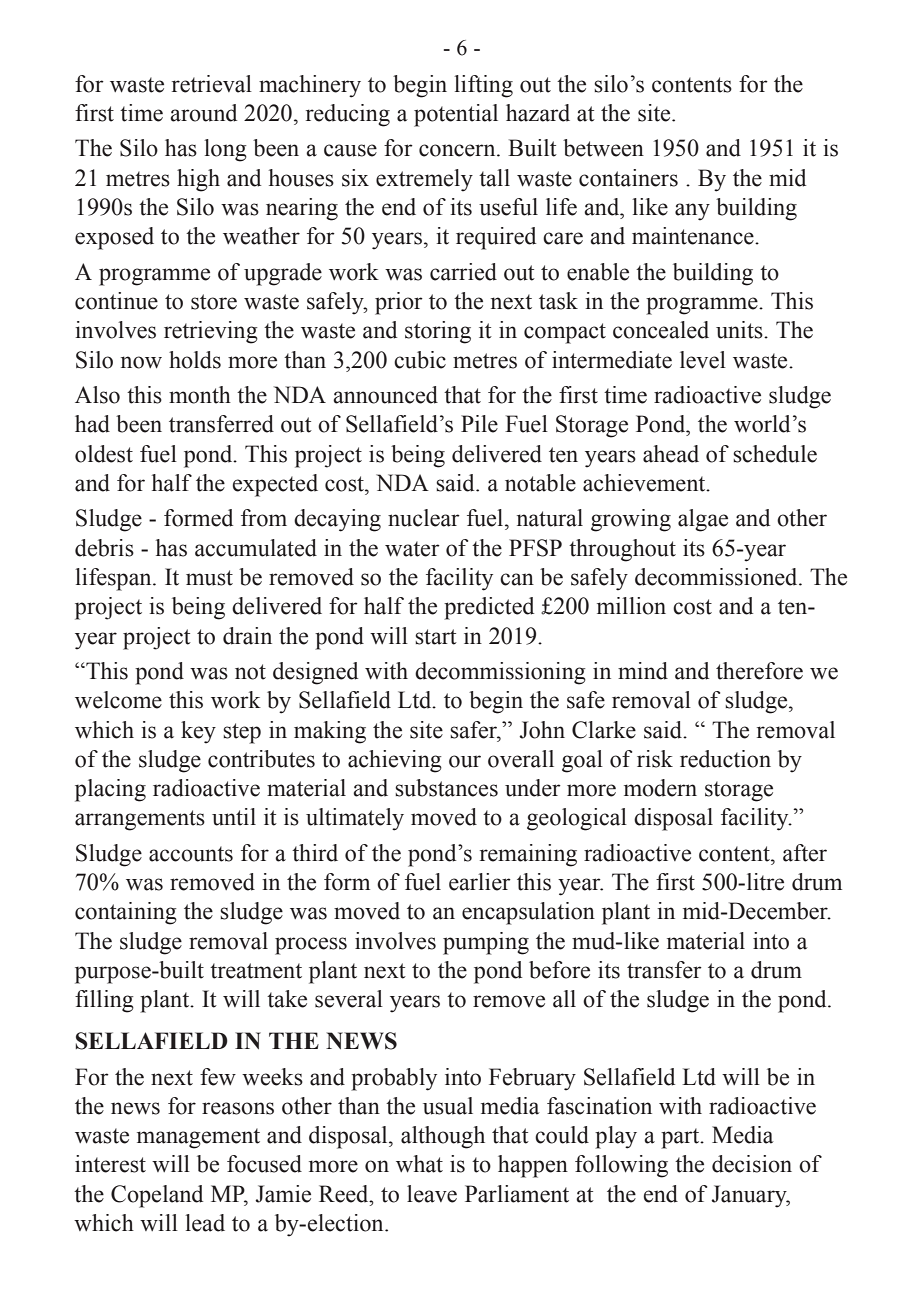 This page has height=1311, width=924. Describe the element at coordinates (432, 1194) in the page. I see `leave` at that location.
